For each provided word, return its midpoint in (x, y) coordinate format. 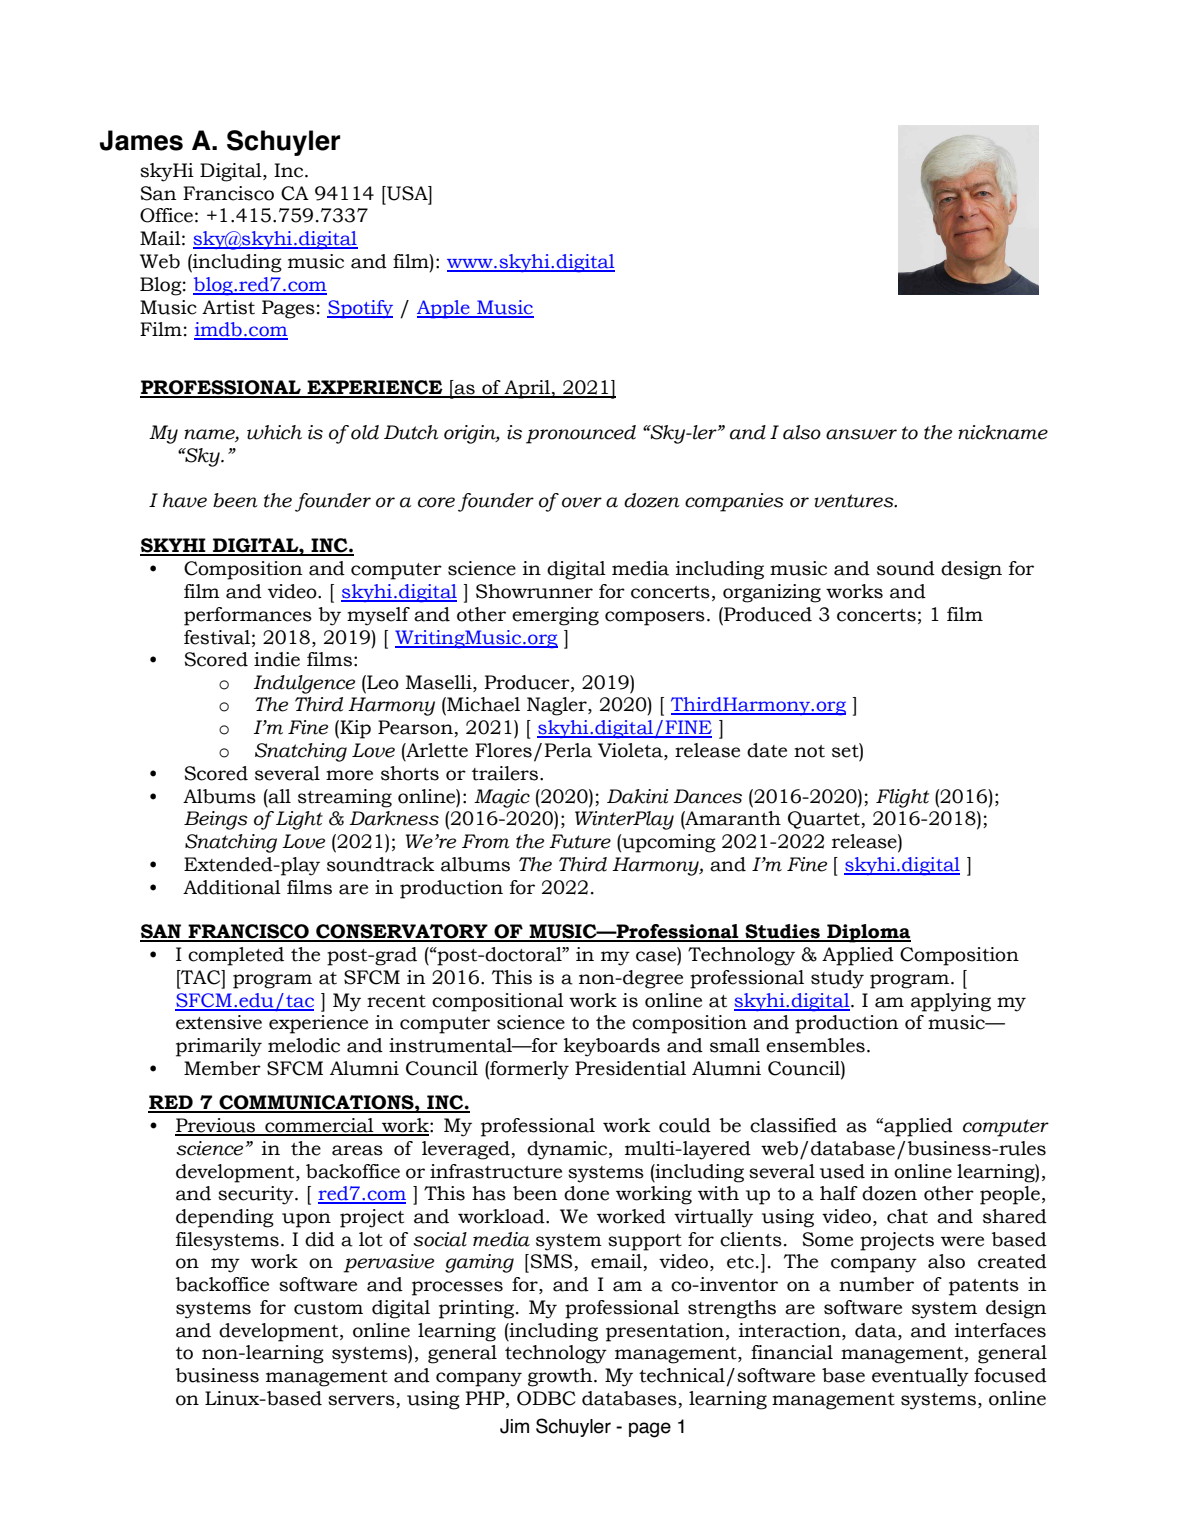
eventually (920, 1377)
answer (861, 434)
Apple (444, 309)
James (141, 140)
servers (362, 1401)
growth (561, 1377)
